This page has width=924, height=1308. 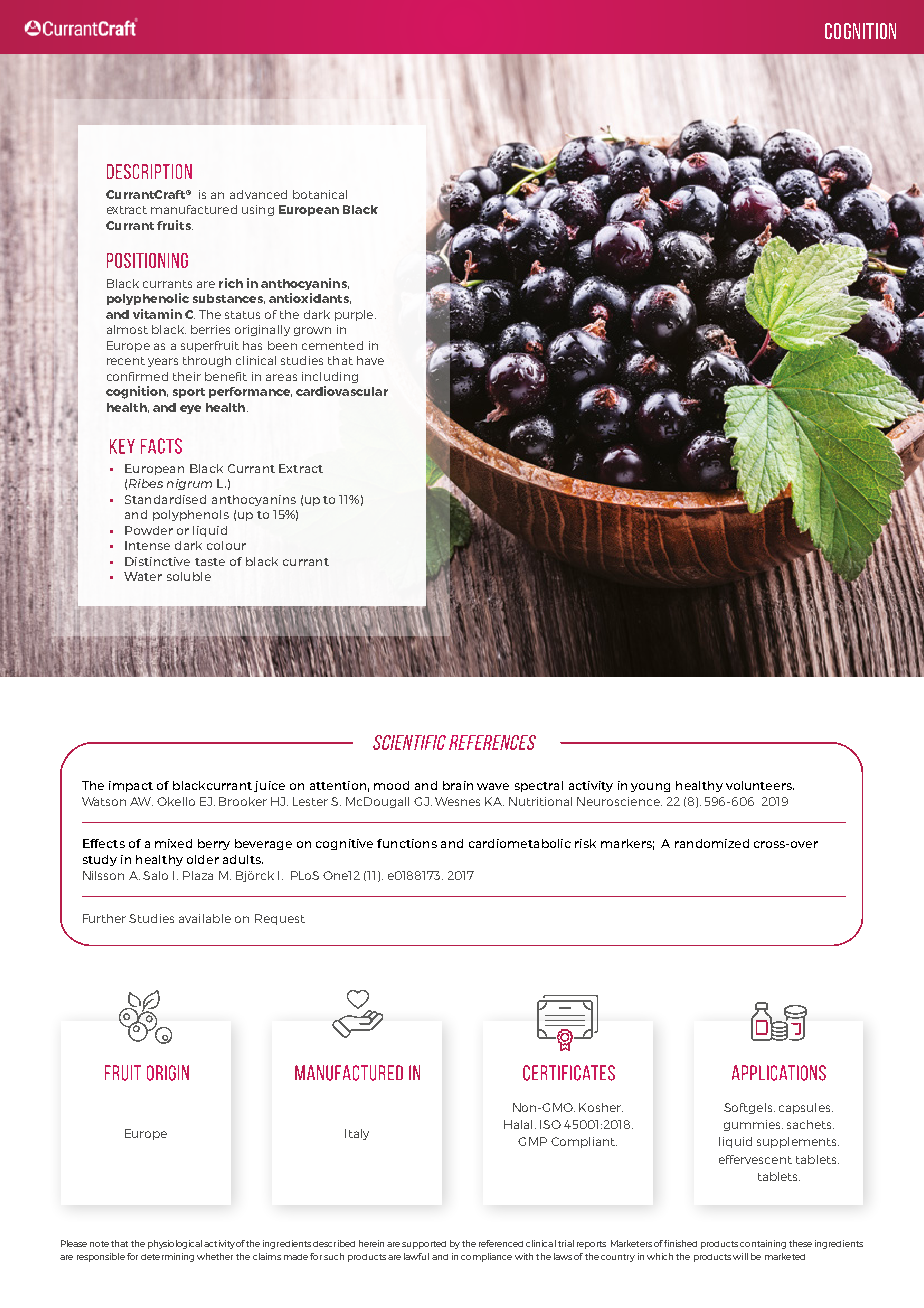 What do you see at coordinates (205, 918) in the page?
I see `available` at bounding box center [205, 918].
